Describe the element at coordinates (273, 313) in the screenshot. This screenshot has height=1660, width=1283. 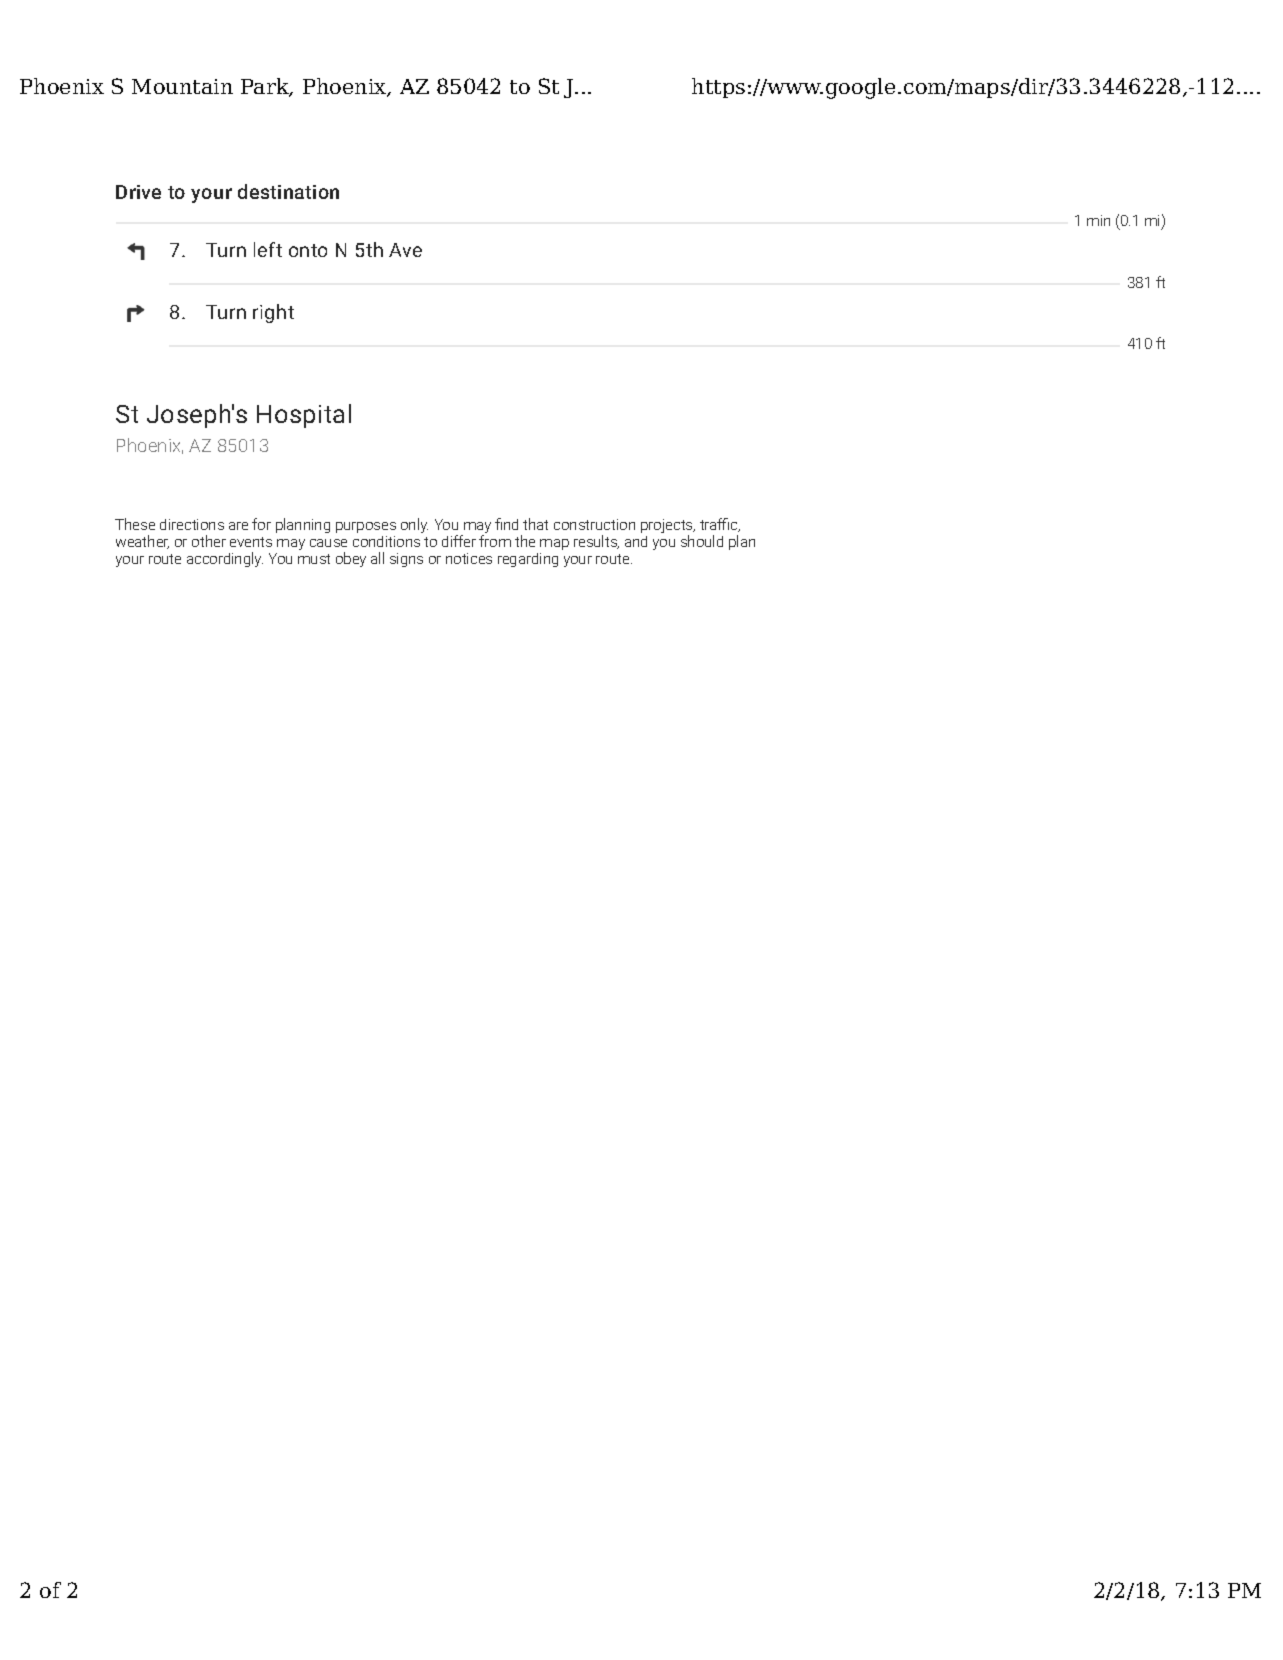
I see `right` at that location.
